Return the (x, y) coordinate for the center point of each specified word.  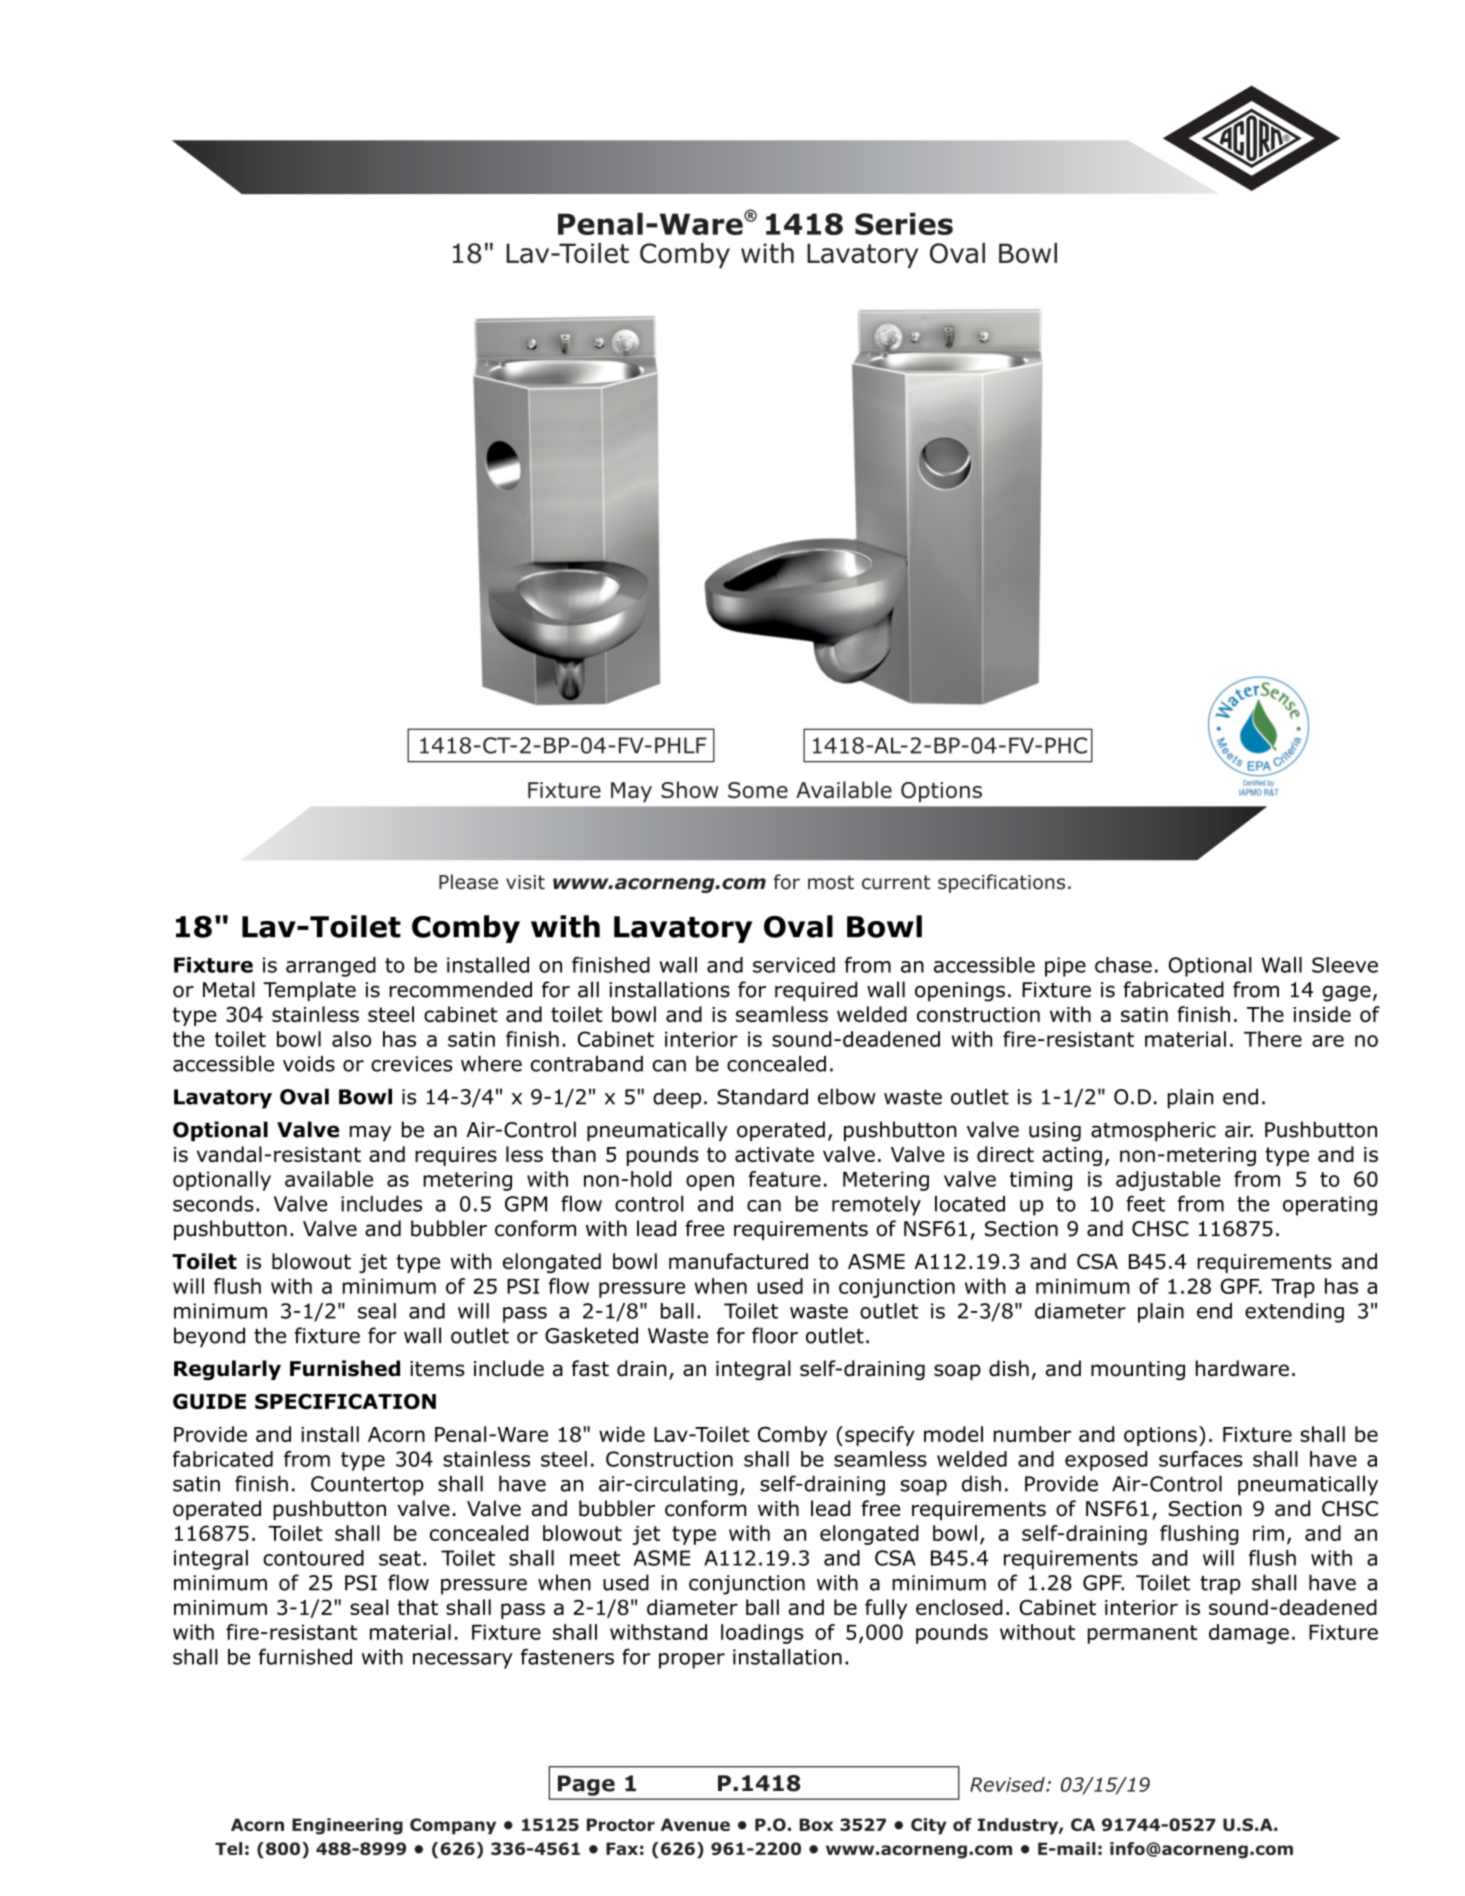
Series (904, 224)
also (351, 1039)
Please (468, 882)
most (831, 882)
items (437, 1369)
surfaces (1201, 1459)
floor (775, 1335)
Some (758, 790)
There (1273, 1039)
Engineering (347, 1826)
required (816, 991)
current (896, 882)
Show (690, 790)
